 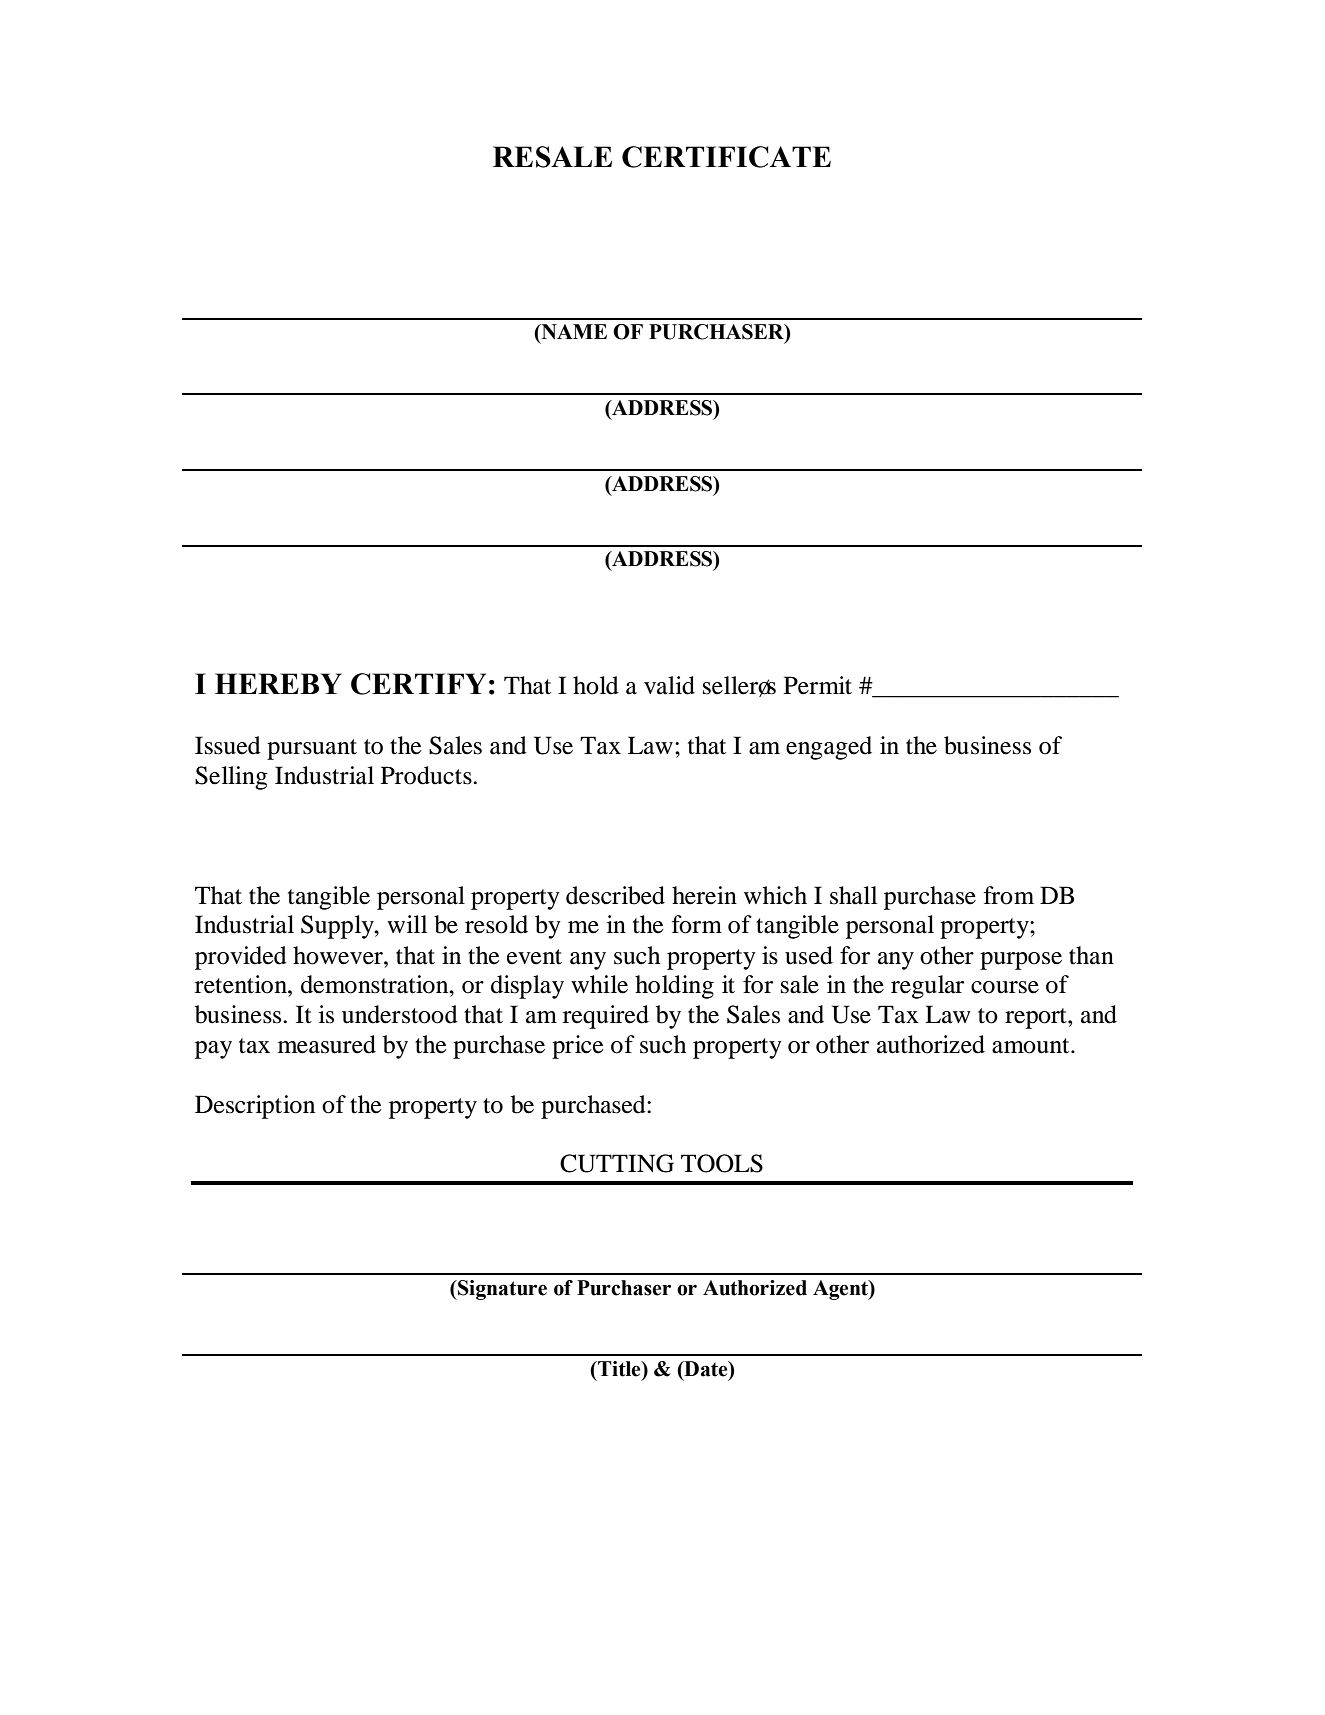 What do you see at coordinates (312, 749) in the screenshot?
I see `pursuant` at bounding box center [312, 749].
